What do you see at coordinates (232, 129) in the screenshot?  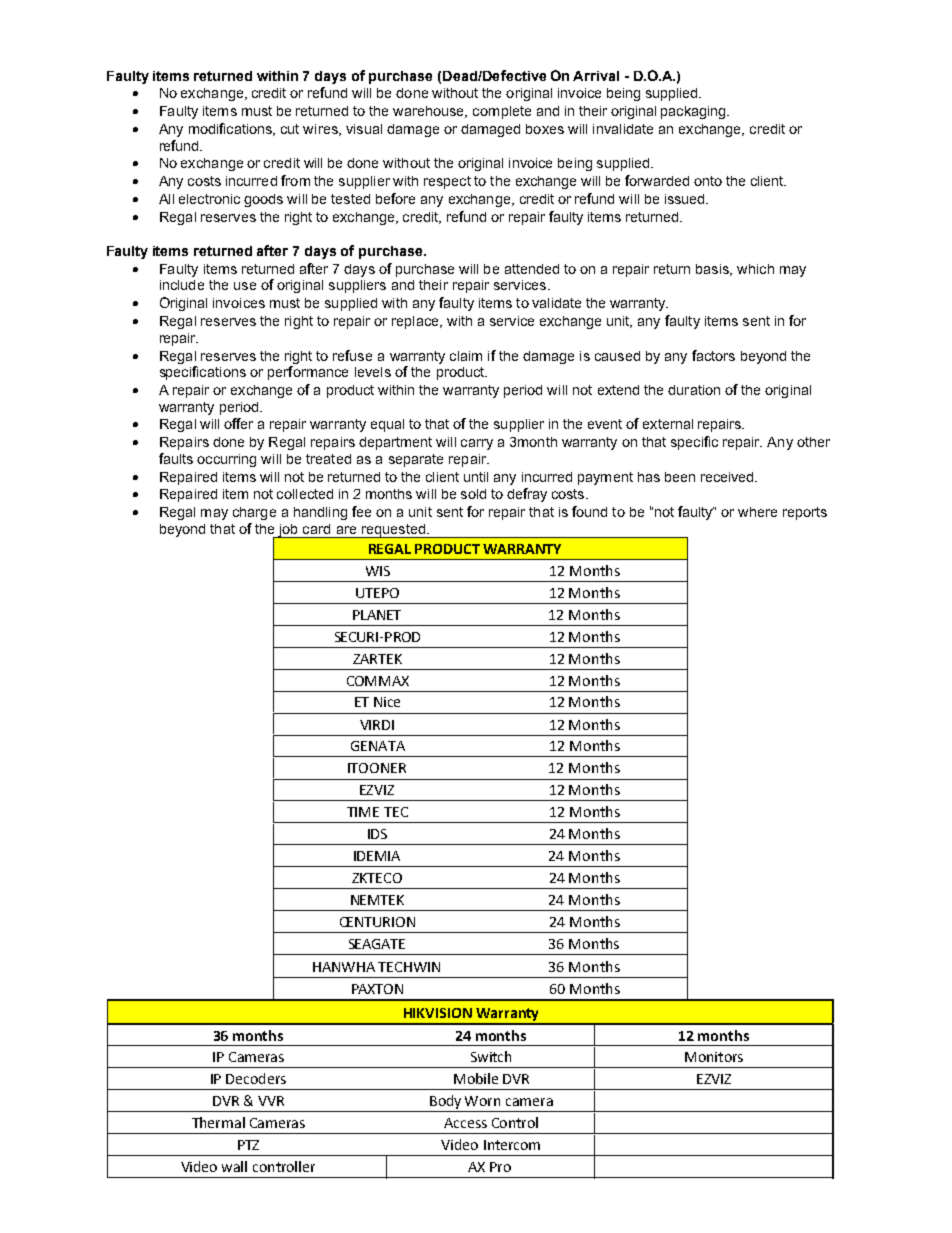 I see `modifications` at bounding box center [232, 129].
